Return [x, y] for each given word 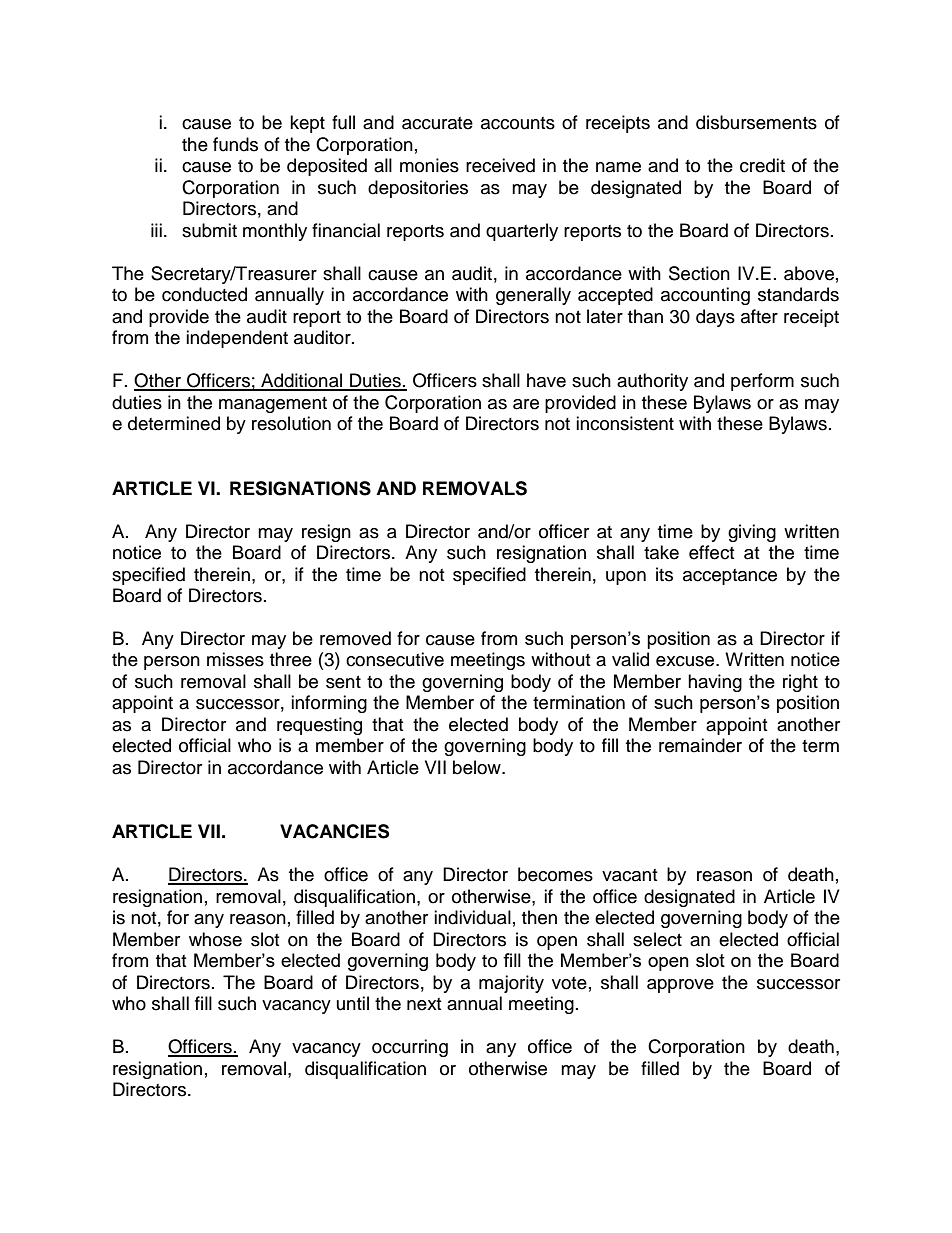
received [500, 165]
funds [235, 144]
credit [762, 165]
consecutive [395, 659]
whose [215, 939]
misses [235, 659]
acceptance [730, 577]
